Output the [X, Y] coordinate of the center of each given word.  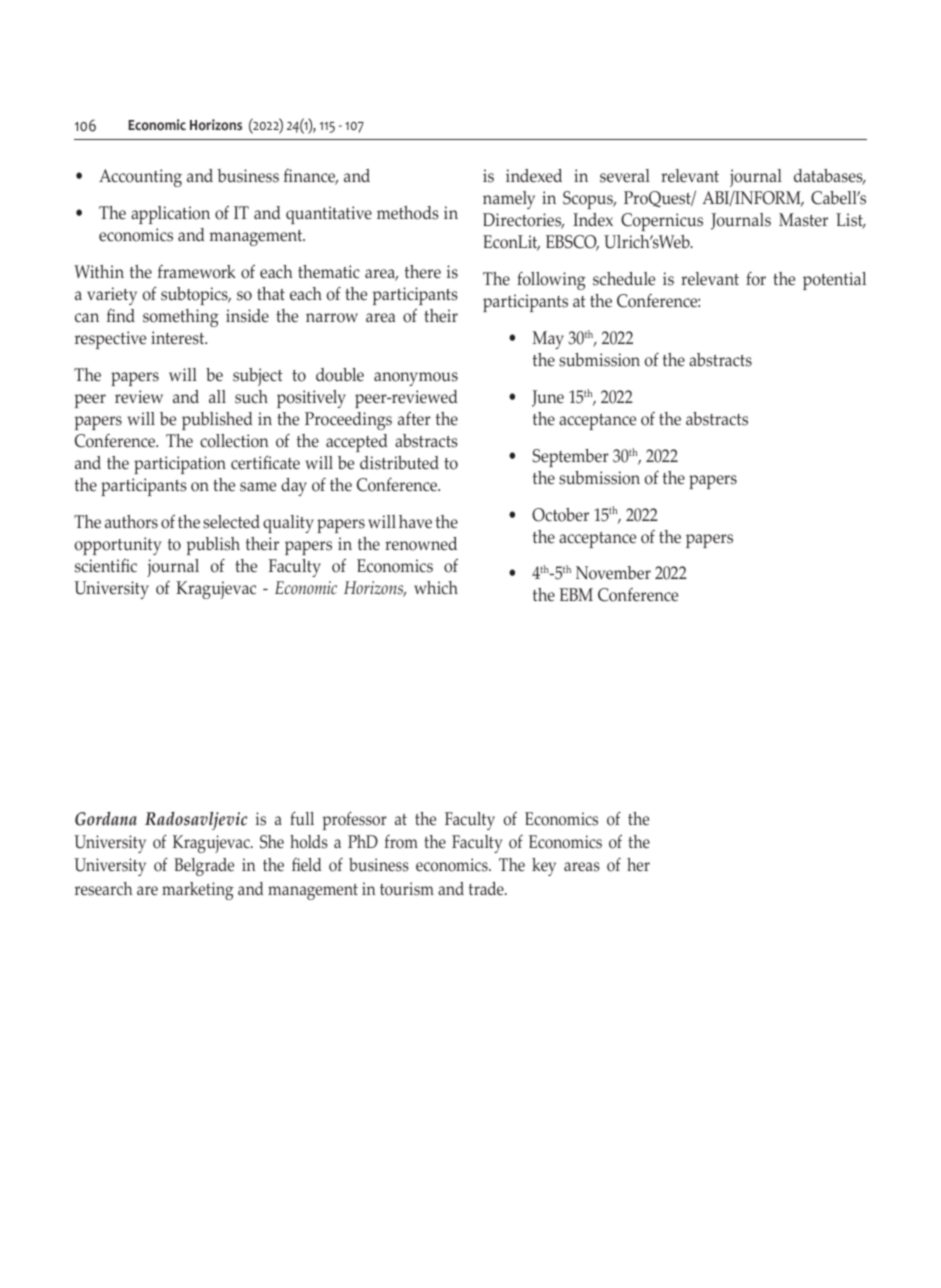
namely [509, 200]
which [436, 588]
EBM [576, 594]
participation [180, 465]
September [571, 458]
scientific [106, 566]
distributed [399, 463]
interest [179, 338]
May [548, 340]
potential [834, 281]
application [170, 215]
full [302, 818]
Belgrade [204, 867]
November [613, 573]
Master [803, 220]
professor [354, 820]
